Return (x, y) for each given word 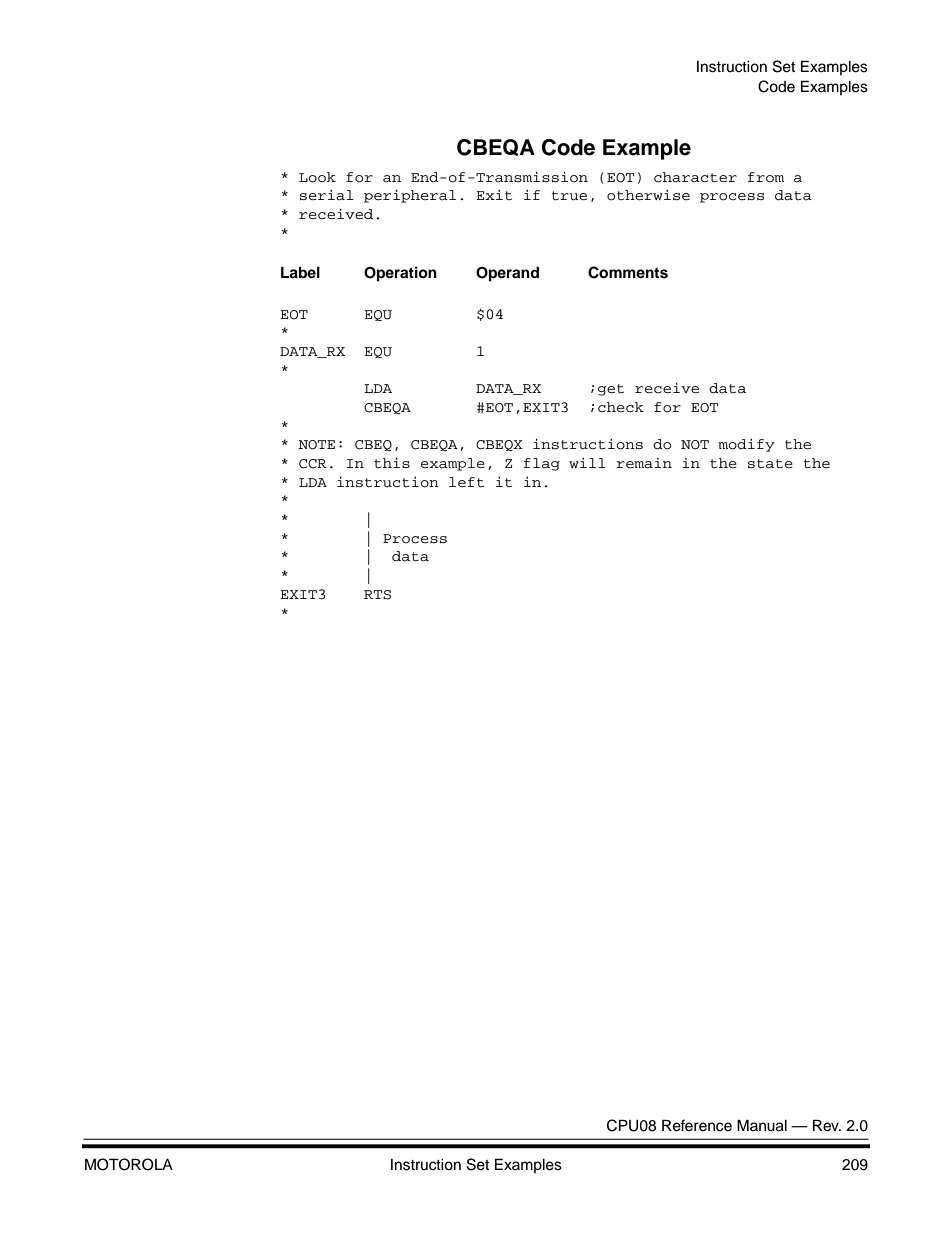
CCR (313, 464)
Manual (762, 1125)
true (569, 196)
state (770, 464)
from (766, 177)
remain (644, 463)
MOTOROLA (129, 1164)
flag (542, 464)
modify (746, 445)
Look (317, 177)
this (392, 462)
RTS (377, 595)
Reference (697, 1125)
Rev (827, 1125)
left (466, 482)
